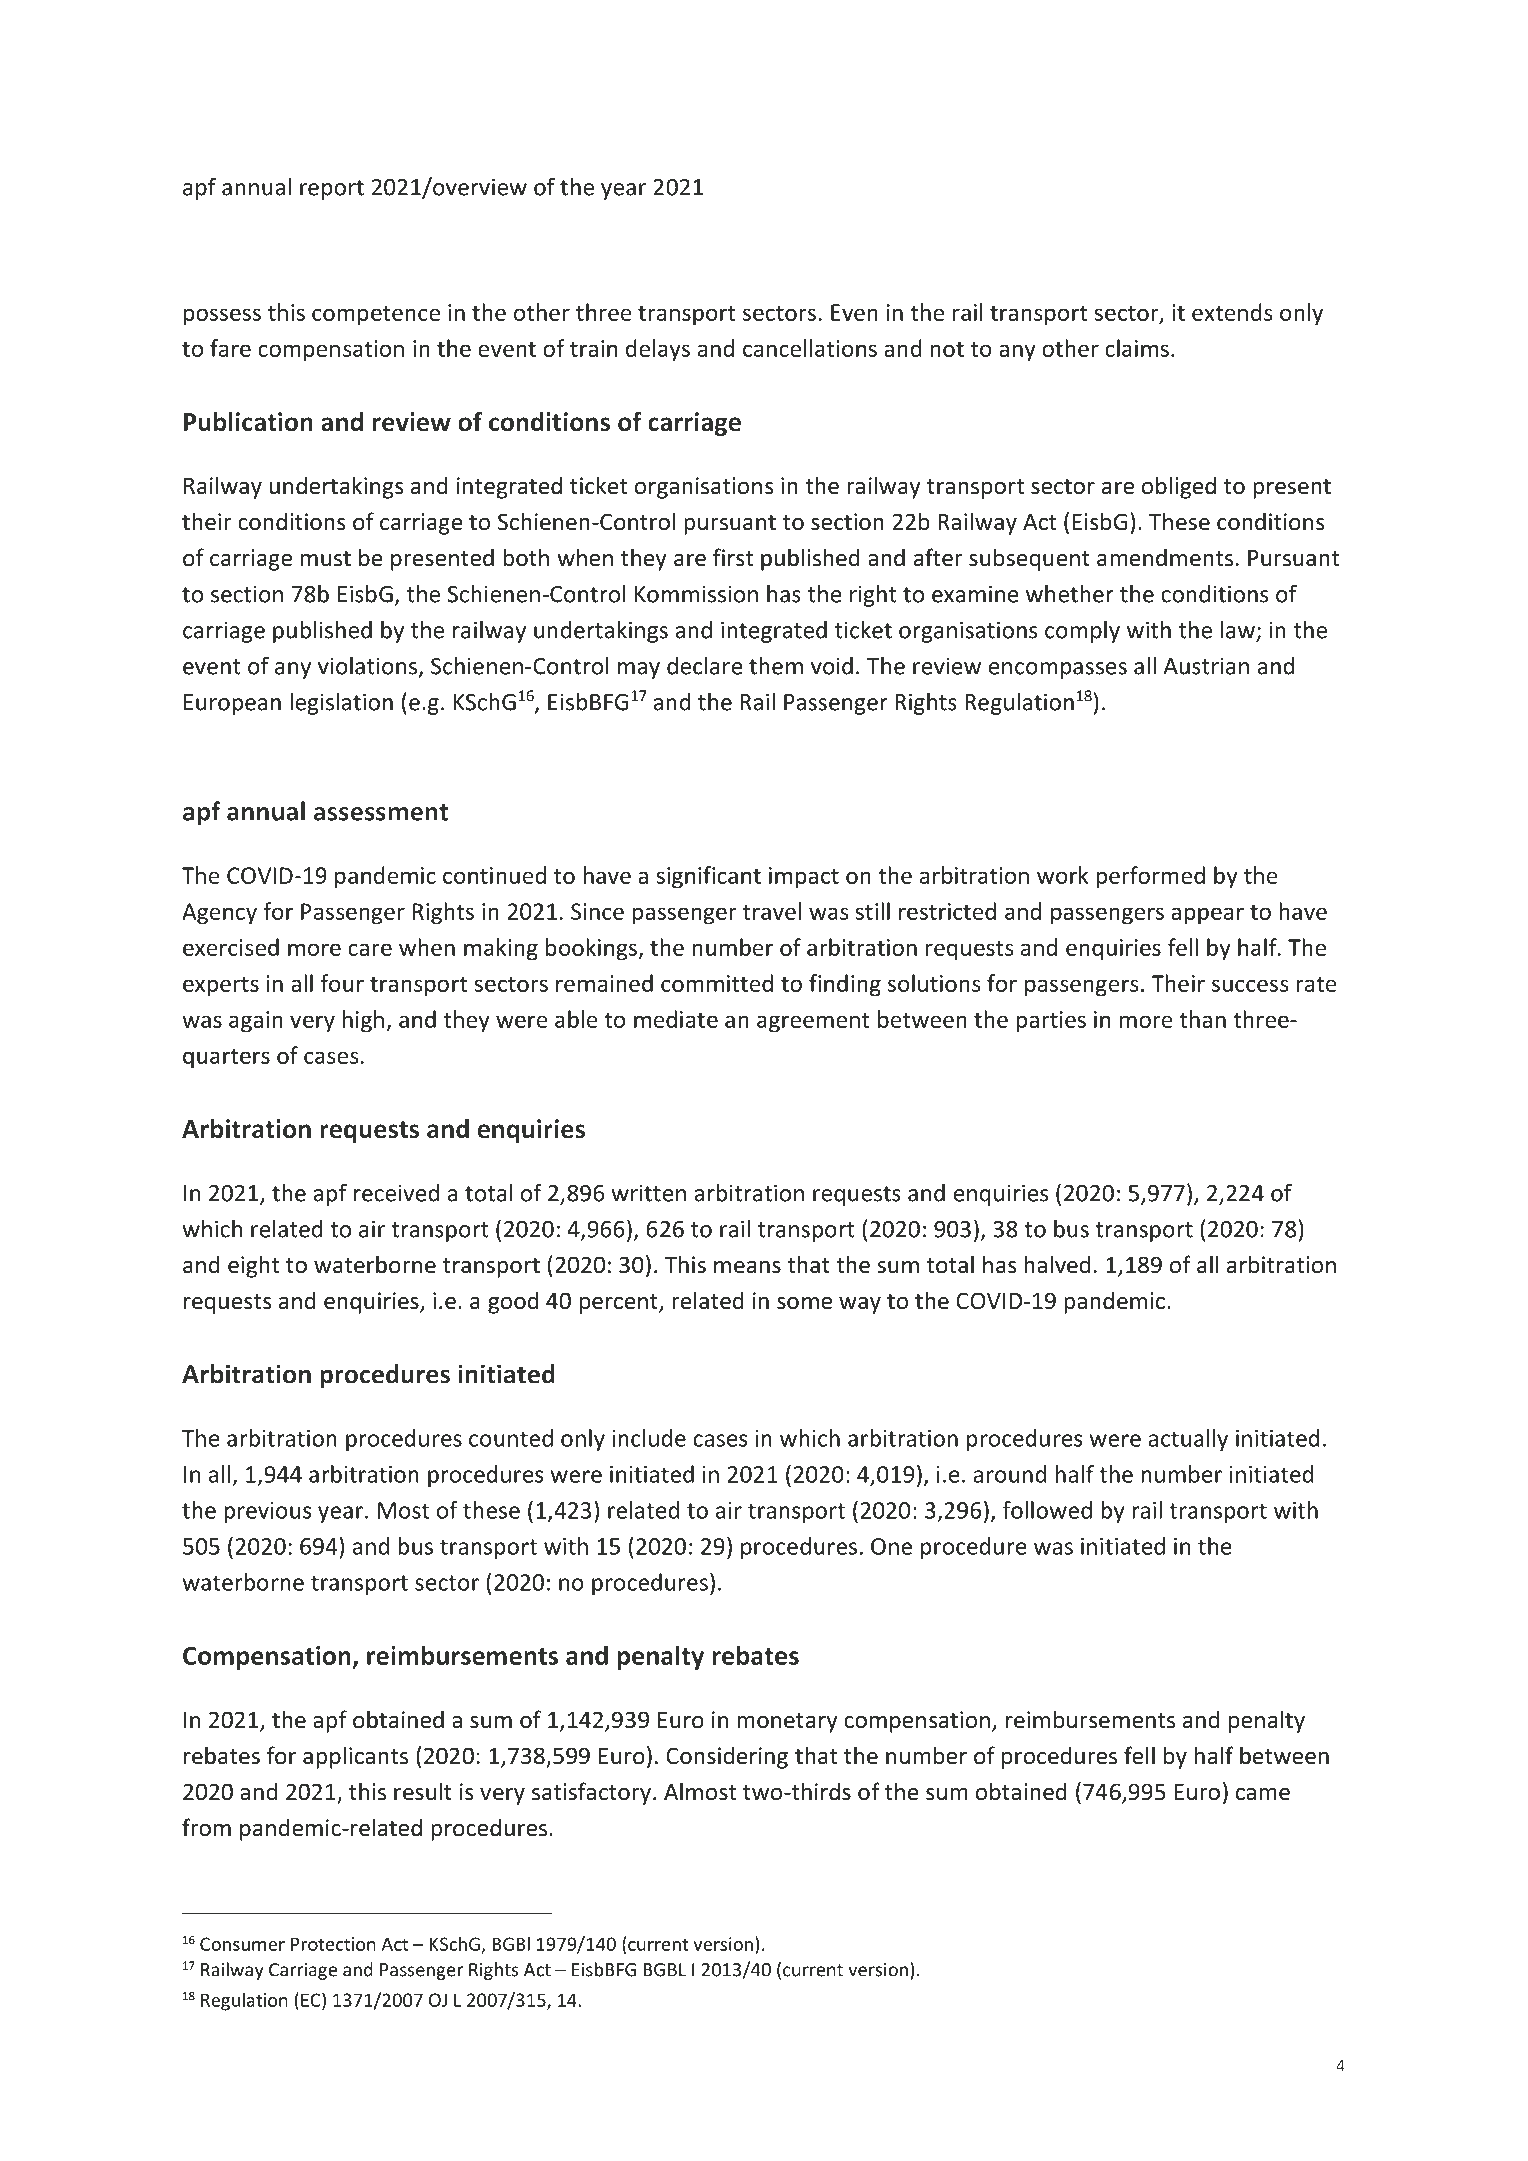  I want to click on halved, so click(1057, 1264).
